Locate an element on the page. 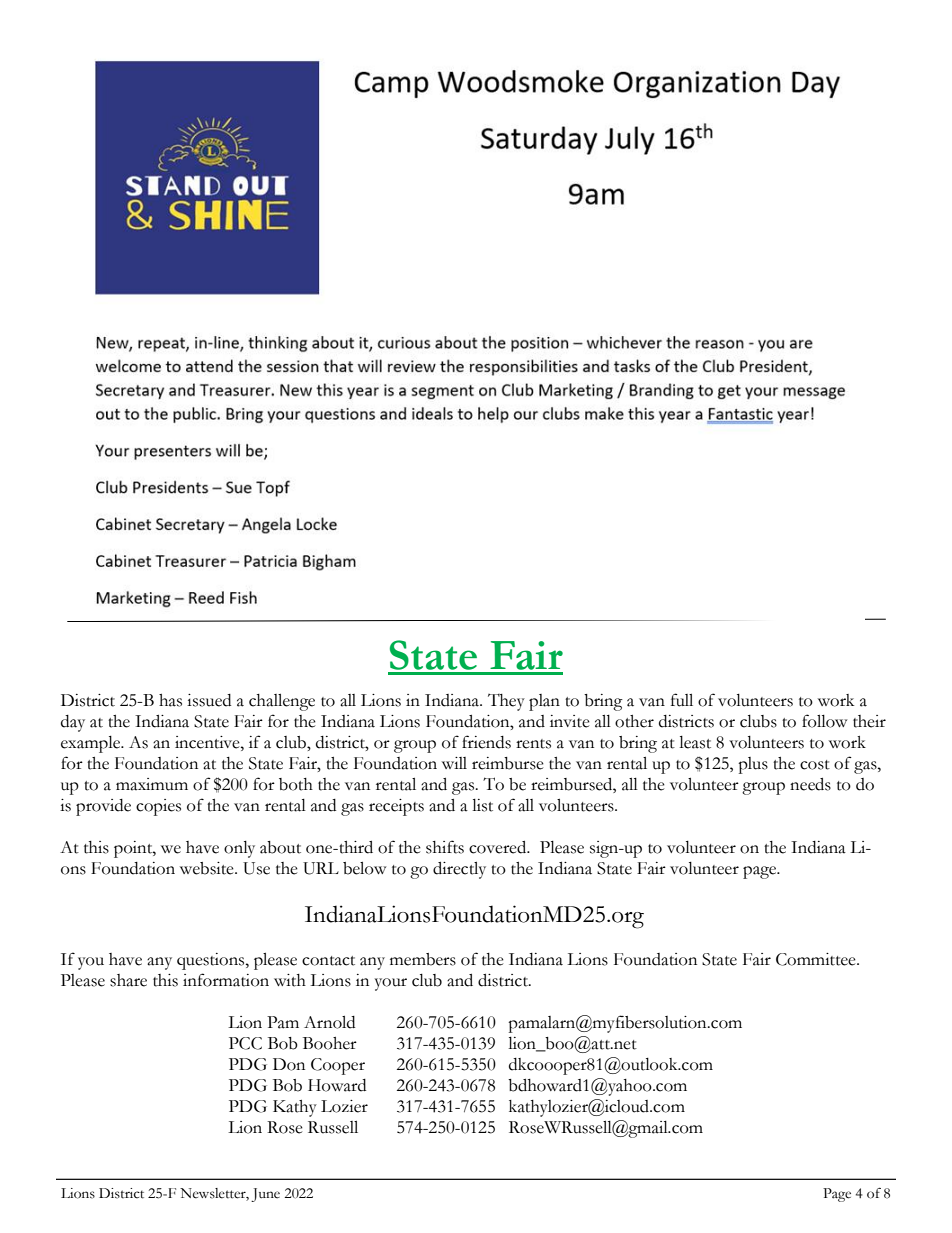  website is located at coordinates (208, 868).
